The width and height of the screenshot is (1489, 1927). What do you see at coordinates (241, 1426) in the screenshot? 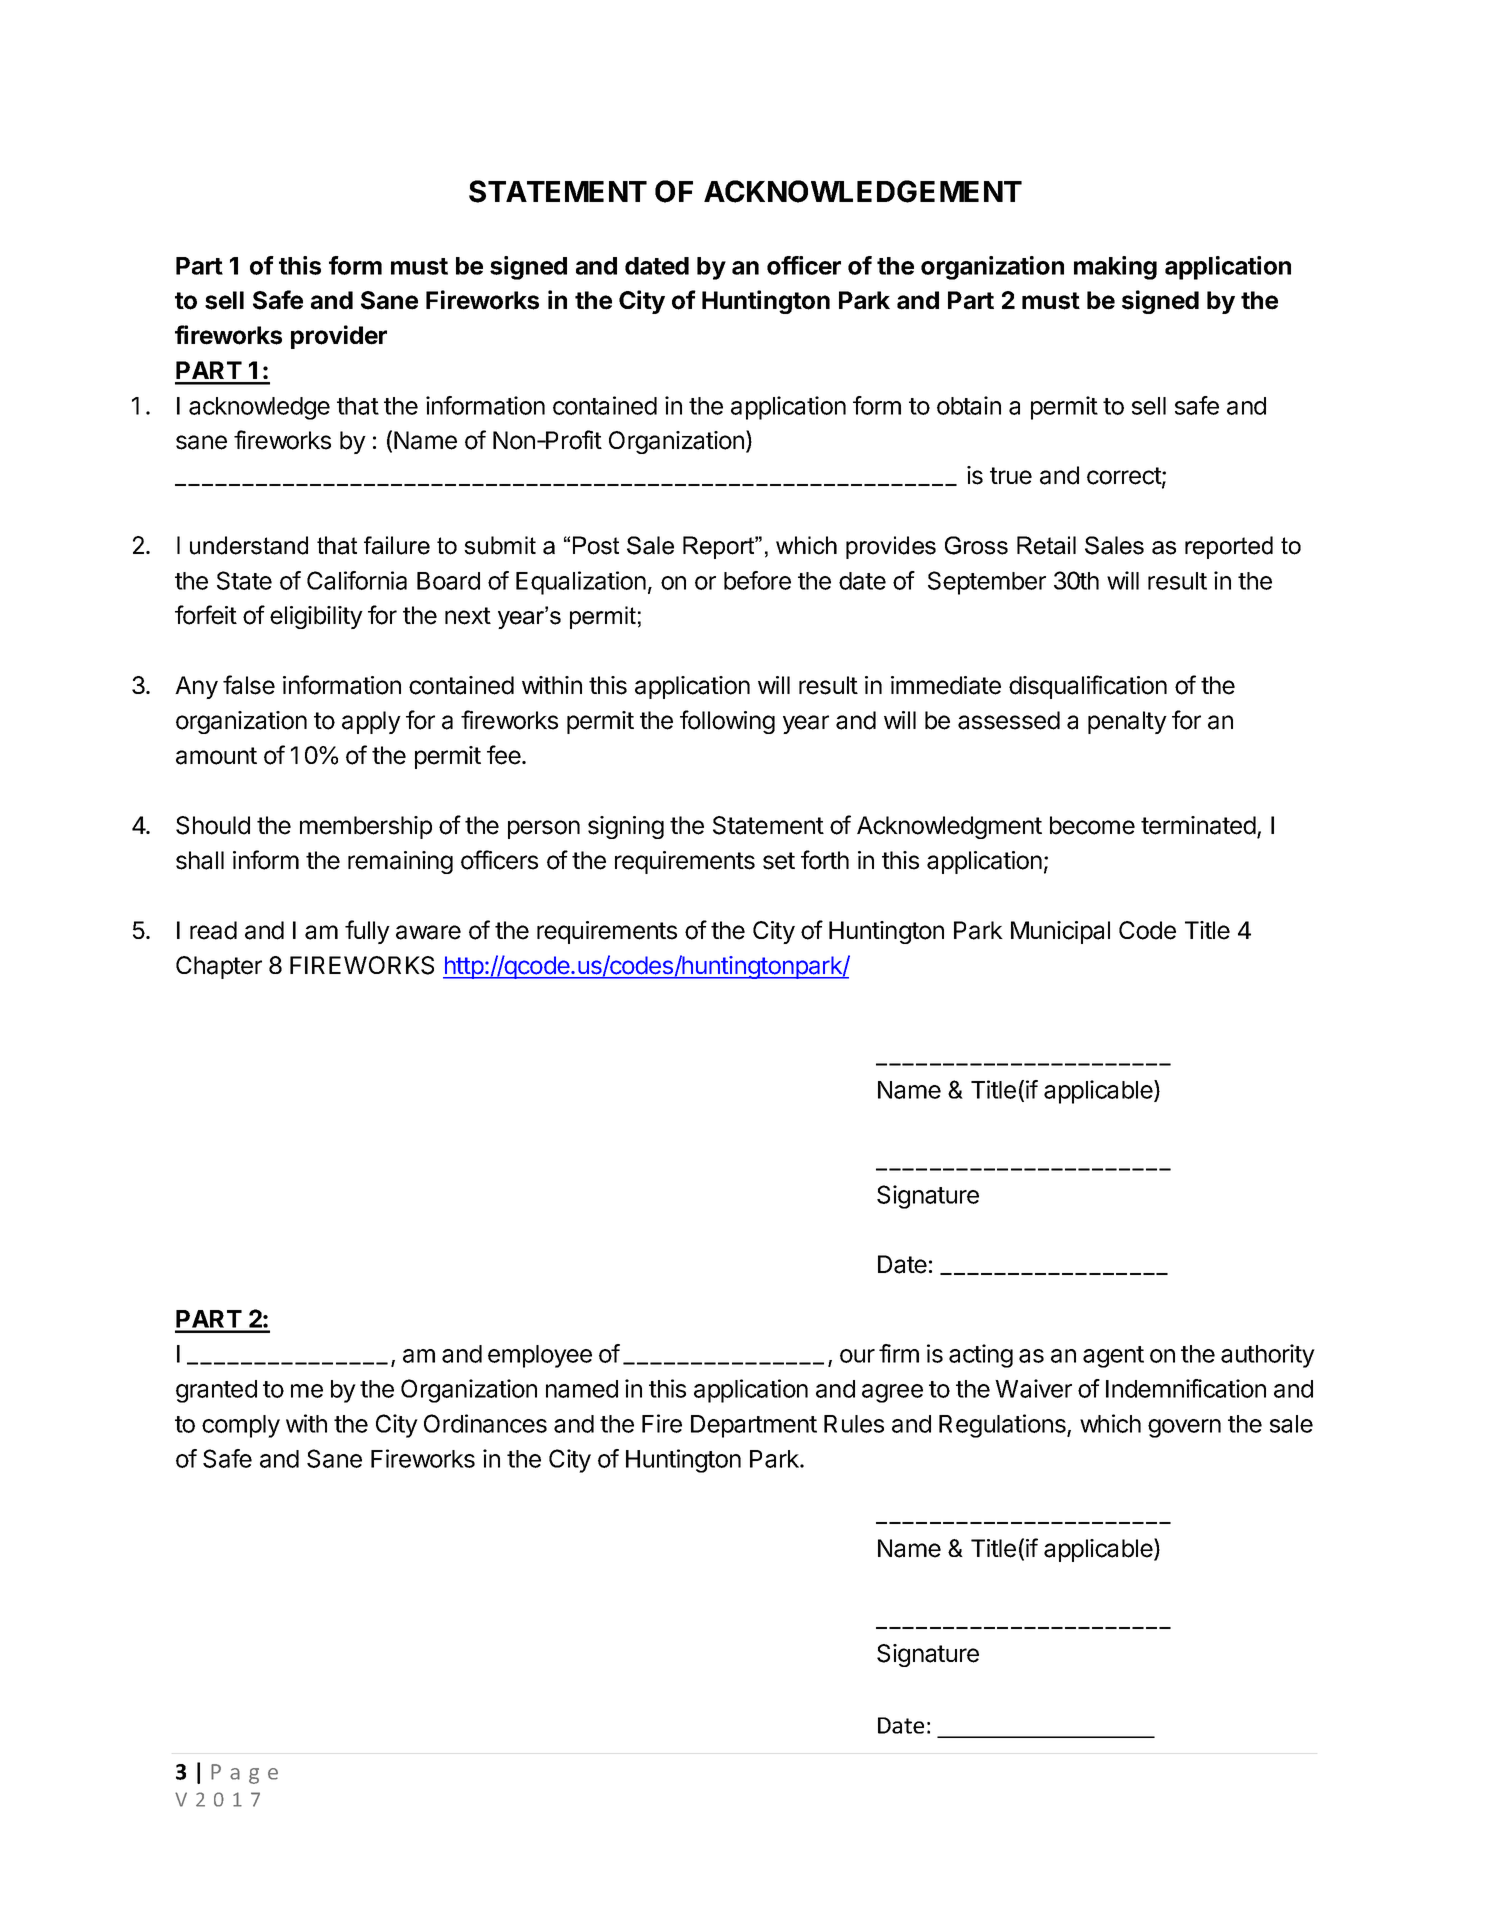
I see `comply` at bounding box center [241, 1426].
